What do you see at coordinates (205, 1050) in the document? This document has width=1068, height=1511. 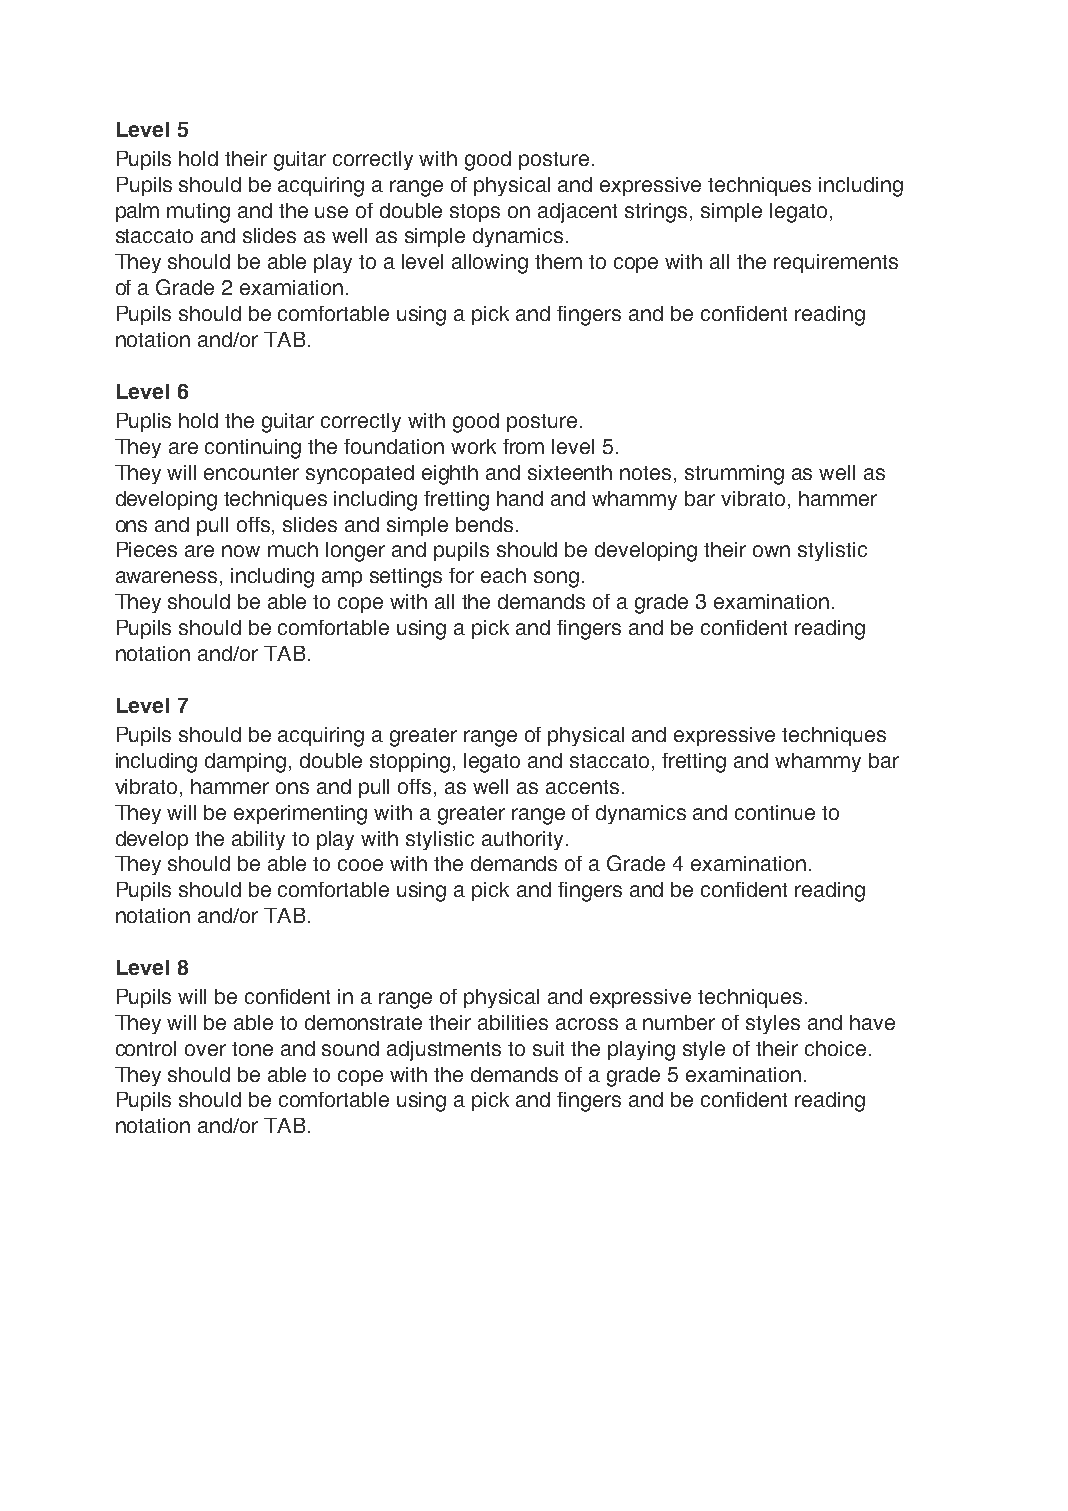 I see `over` at bounding box center [205, 1050].
